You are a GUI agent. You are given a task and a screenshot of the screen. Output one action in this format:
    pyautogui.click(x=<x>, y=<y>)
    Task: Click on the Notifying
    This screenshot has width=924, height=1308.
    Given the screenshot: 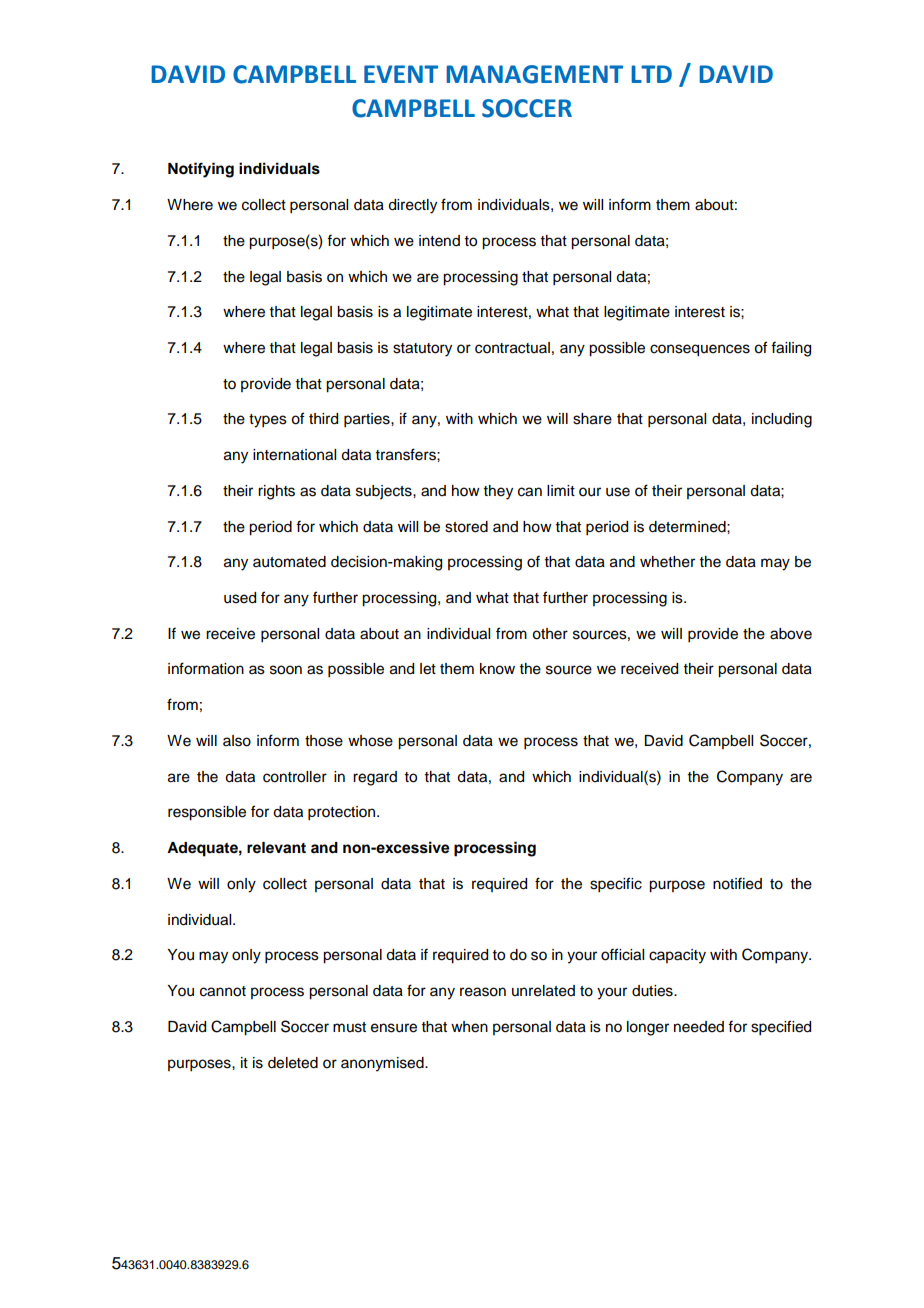 What is the action you would take?
    pyautogui.click(x=201, y=170)
